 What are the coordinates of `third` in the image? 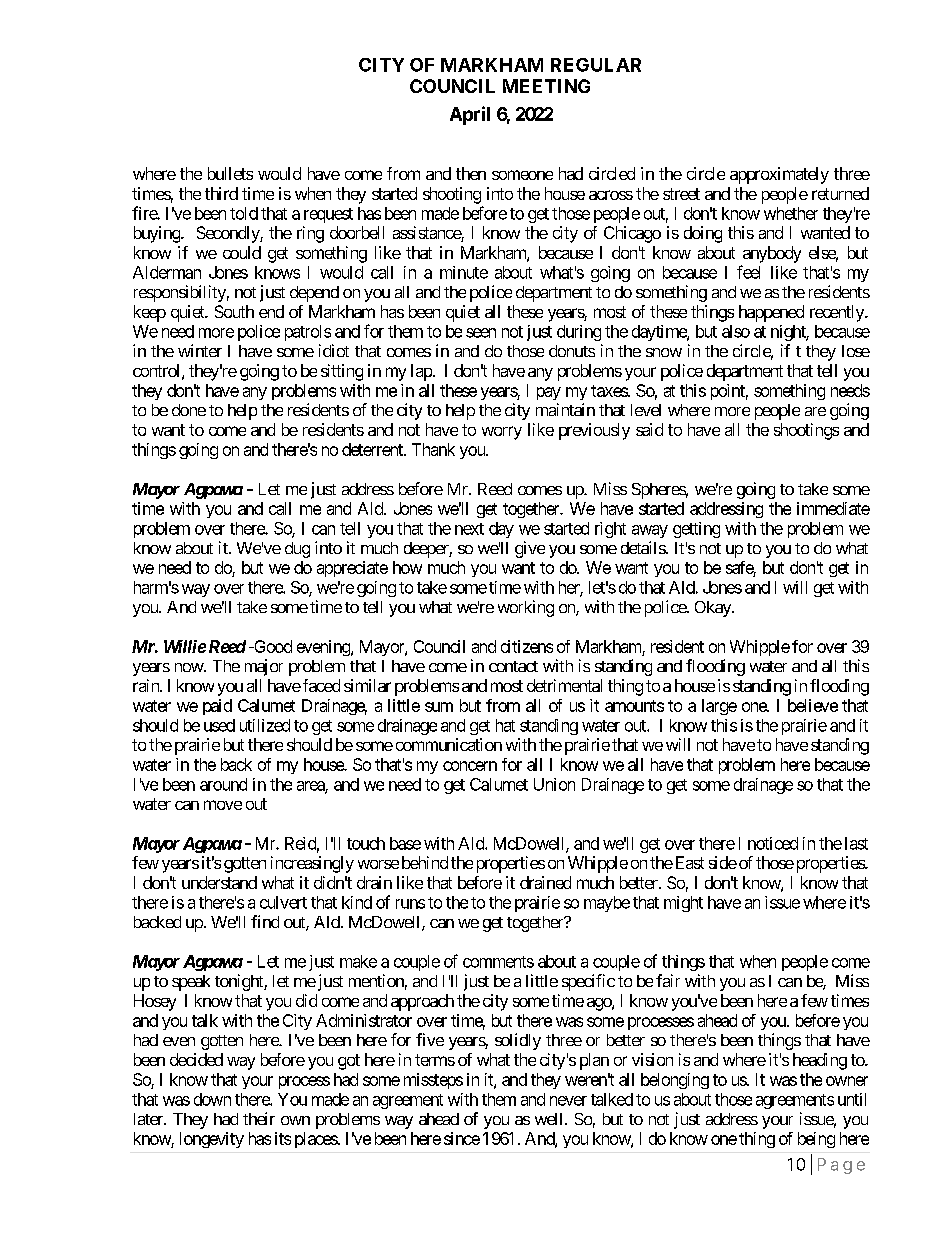 It's located at (221, 193).
